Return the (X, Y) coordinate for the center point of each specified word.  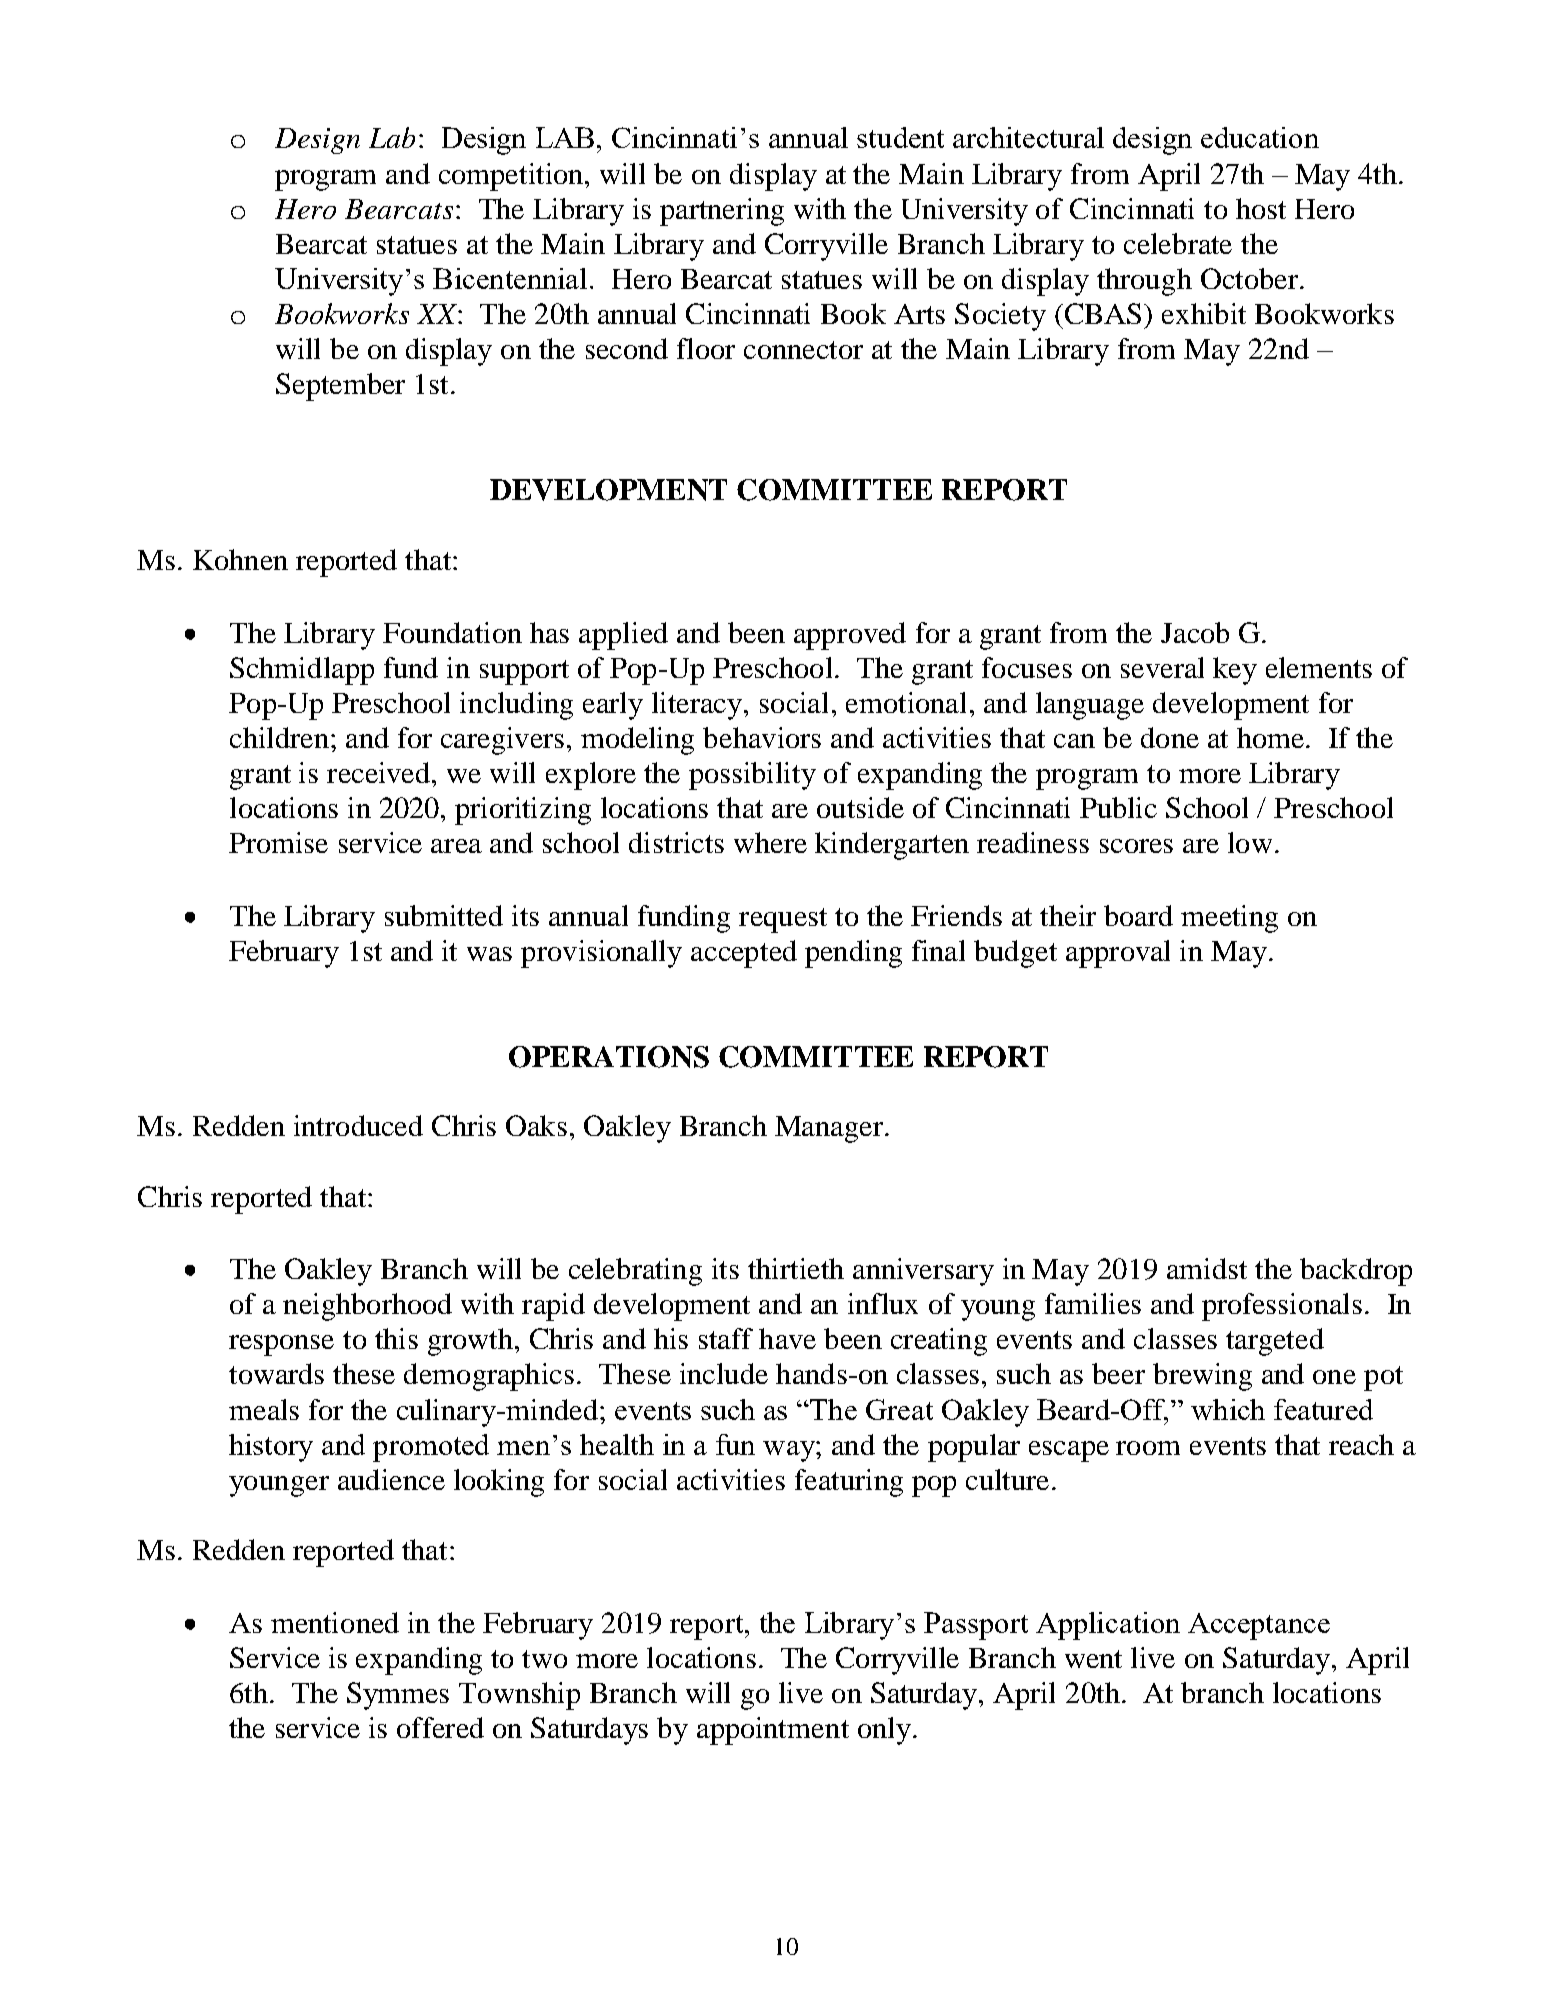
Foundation (452, 632)
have (787, 1338)
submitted (444, 915)
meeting (1229, 919)
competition (512, 177)
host (1261, 208)
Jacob (1195, 632)
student (900, 137)
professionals (1282, 1307)
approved (850, 636)
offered (440, 1727)
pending (853, 954)
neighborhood (367, 1307)
